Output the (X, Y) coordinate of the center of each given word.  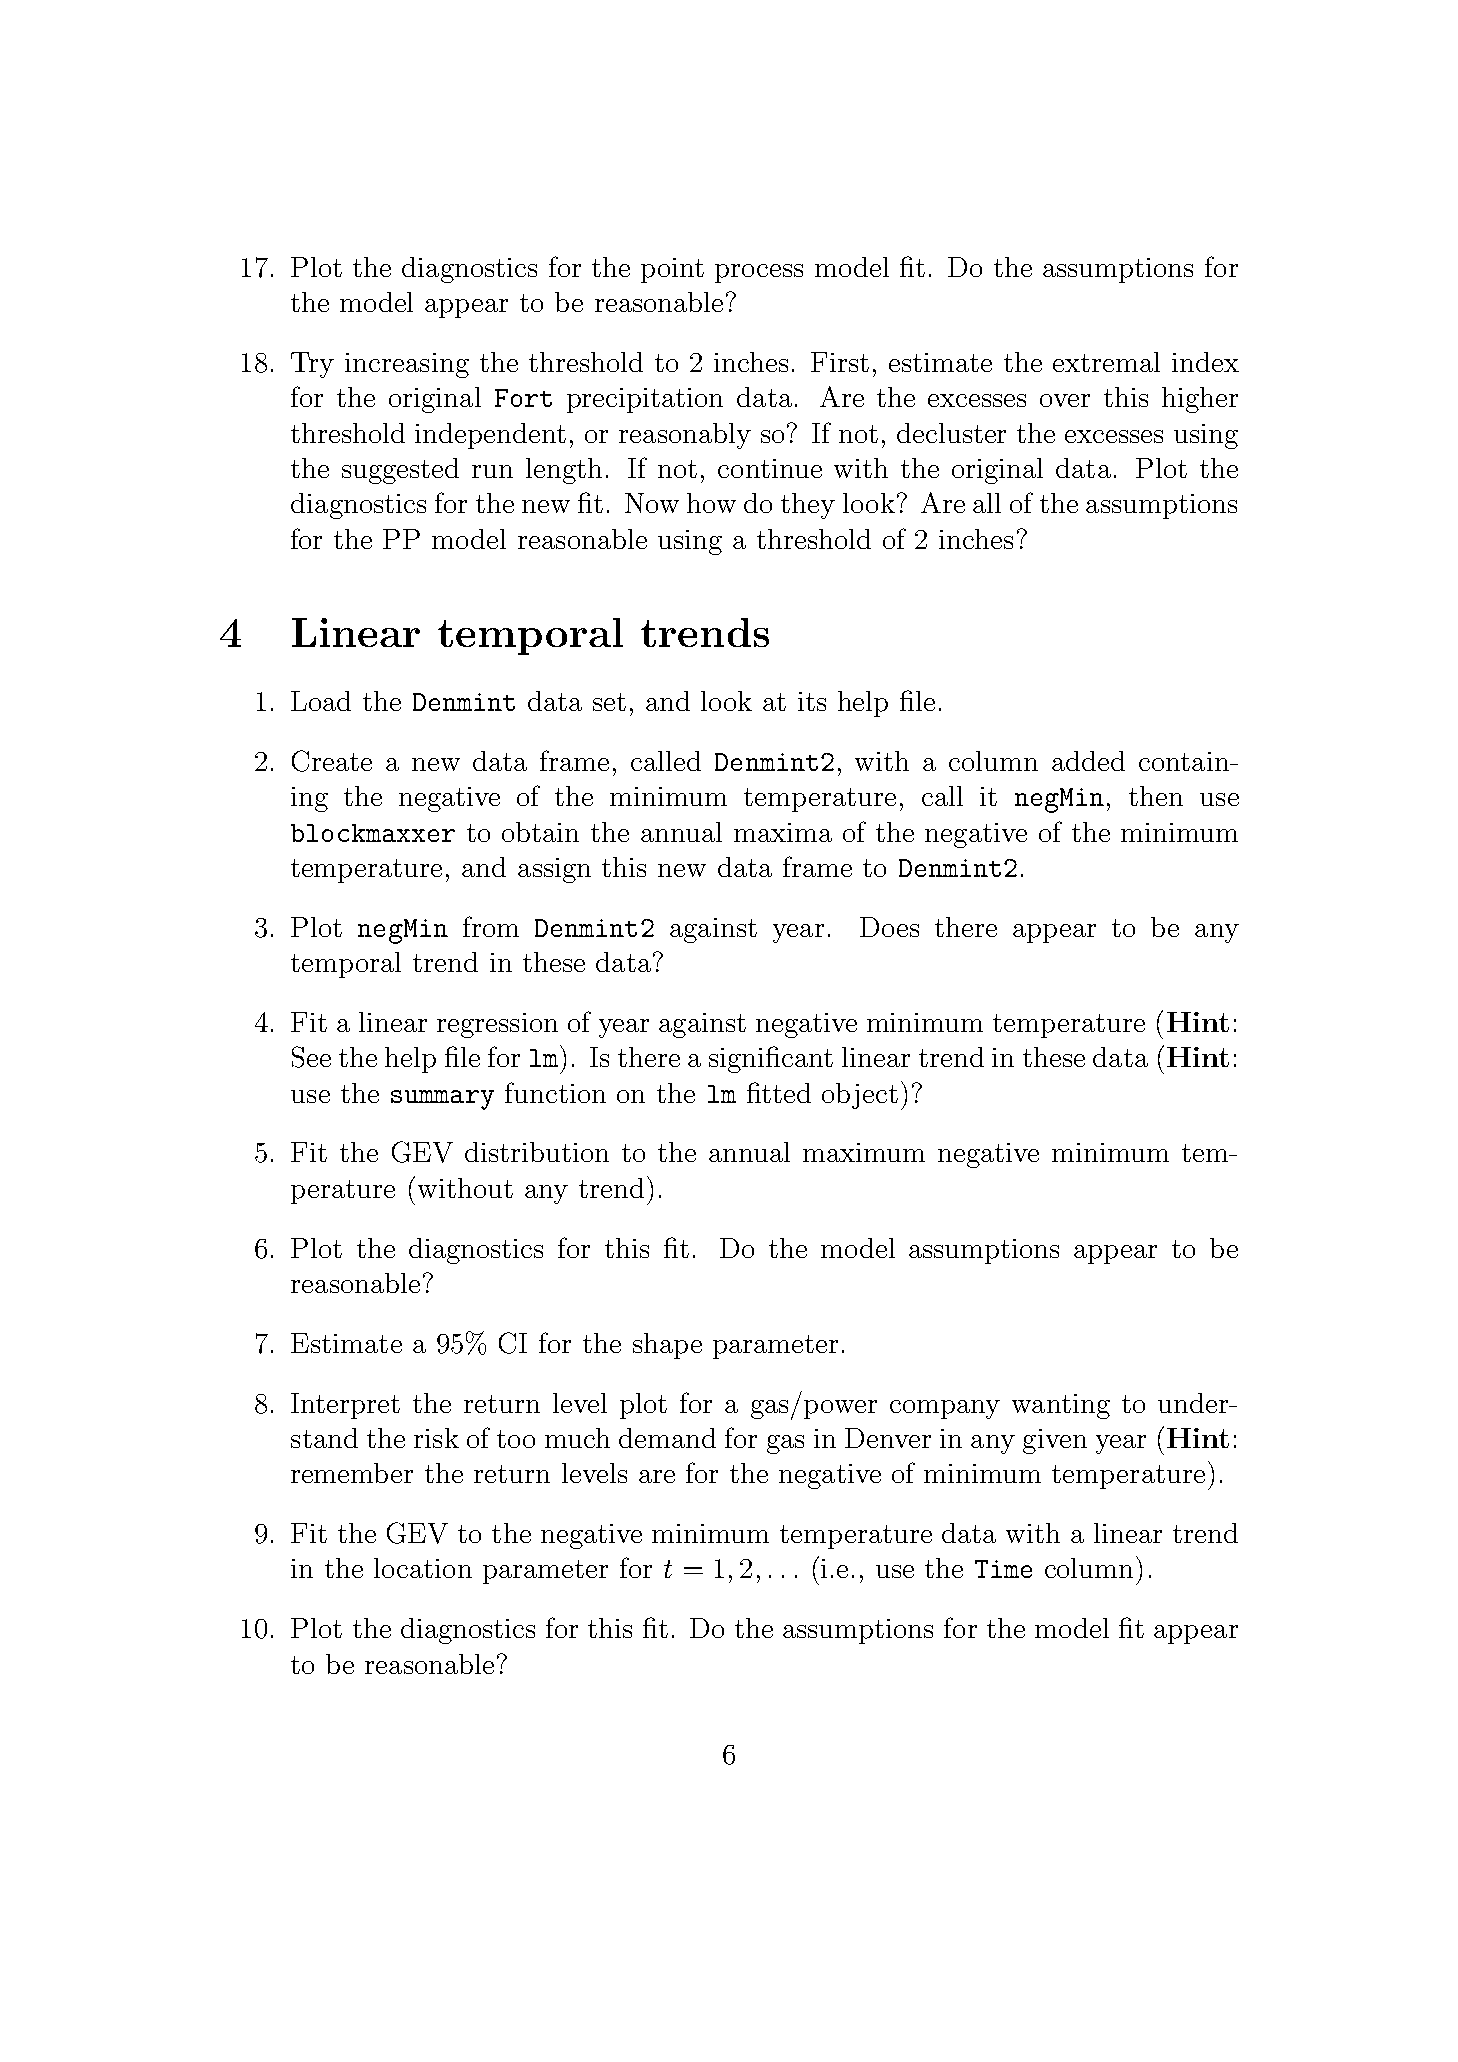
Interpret (345, 1406)
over (1065, 400)
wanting (1061, 1406)
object (860, 1096)
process (759, 273)
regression (497, 1025)
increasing (407, 365)
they (808, 506)
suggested (400, 471)
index (1205, 362)
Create (332, 761)
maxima (783, 832)
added (1088, 761)
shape (667, 1346)
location (423, 1568)
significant (771, 1059)
